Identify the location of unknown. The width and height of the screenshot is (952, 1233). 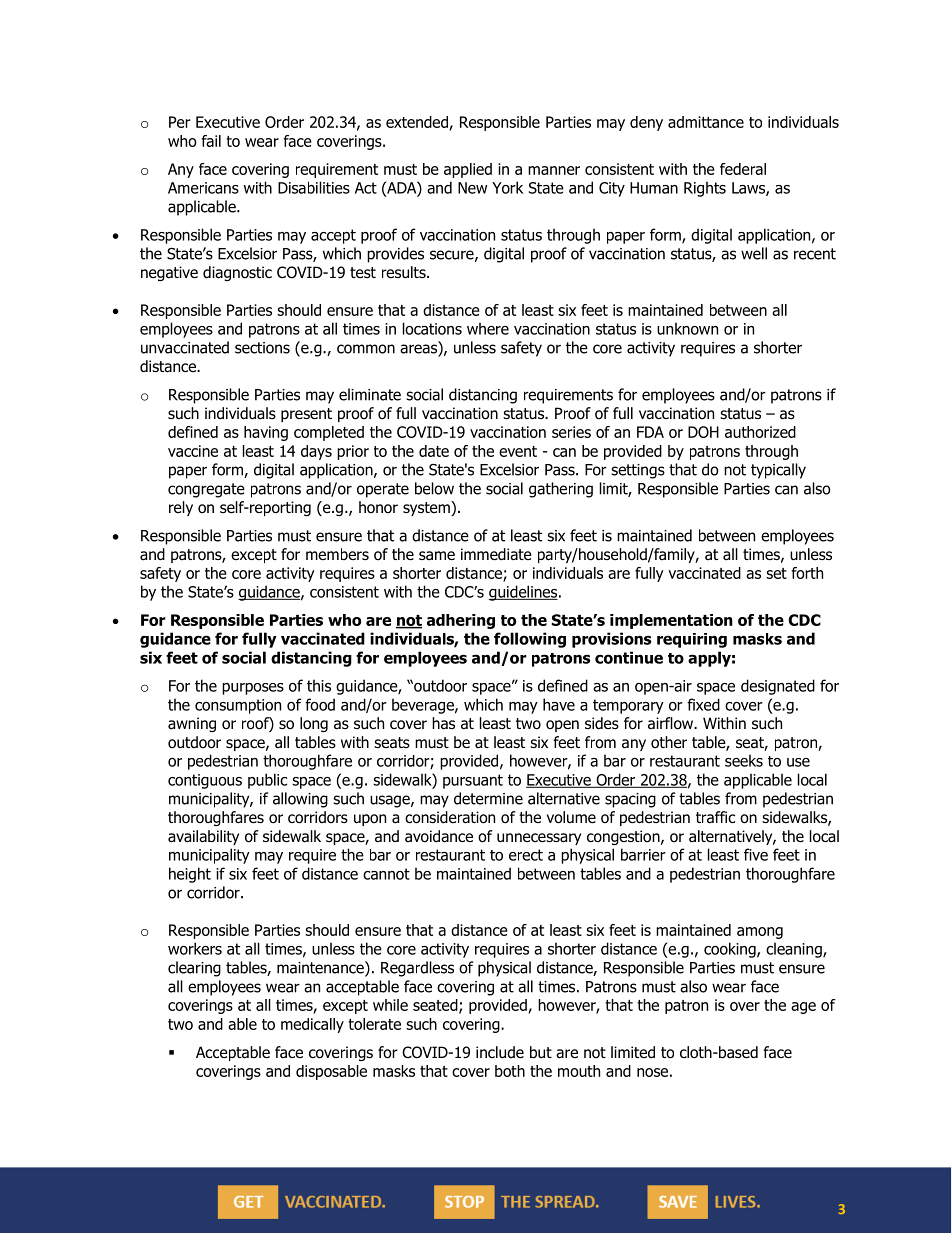
(687, 328).
